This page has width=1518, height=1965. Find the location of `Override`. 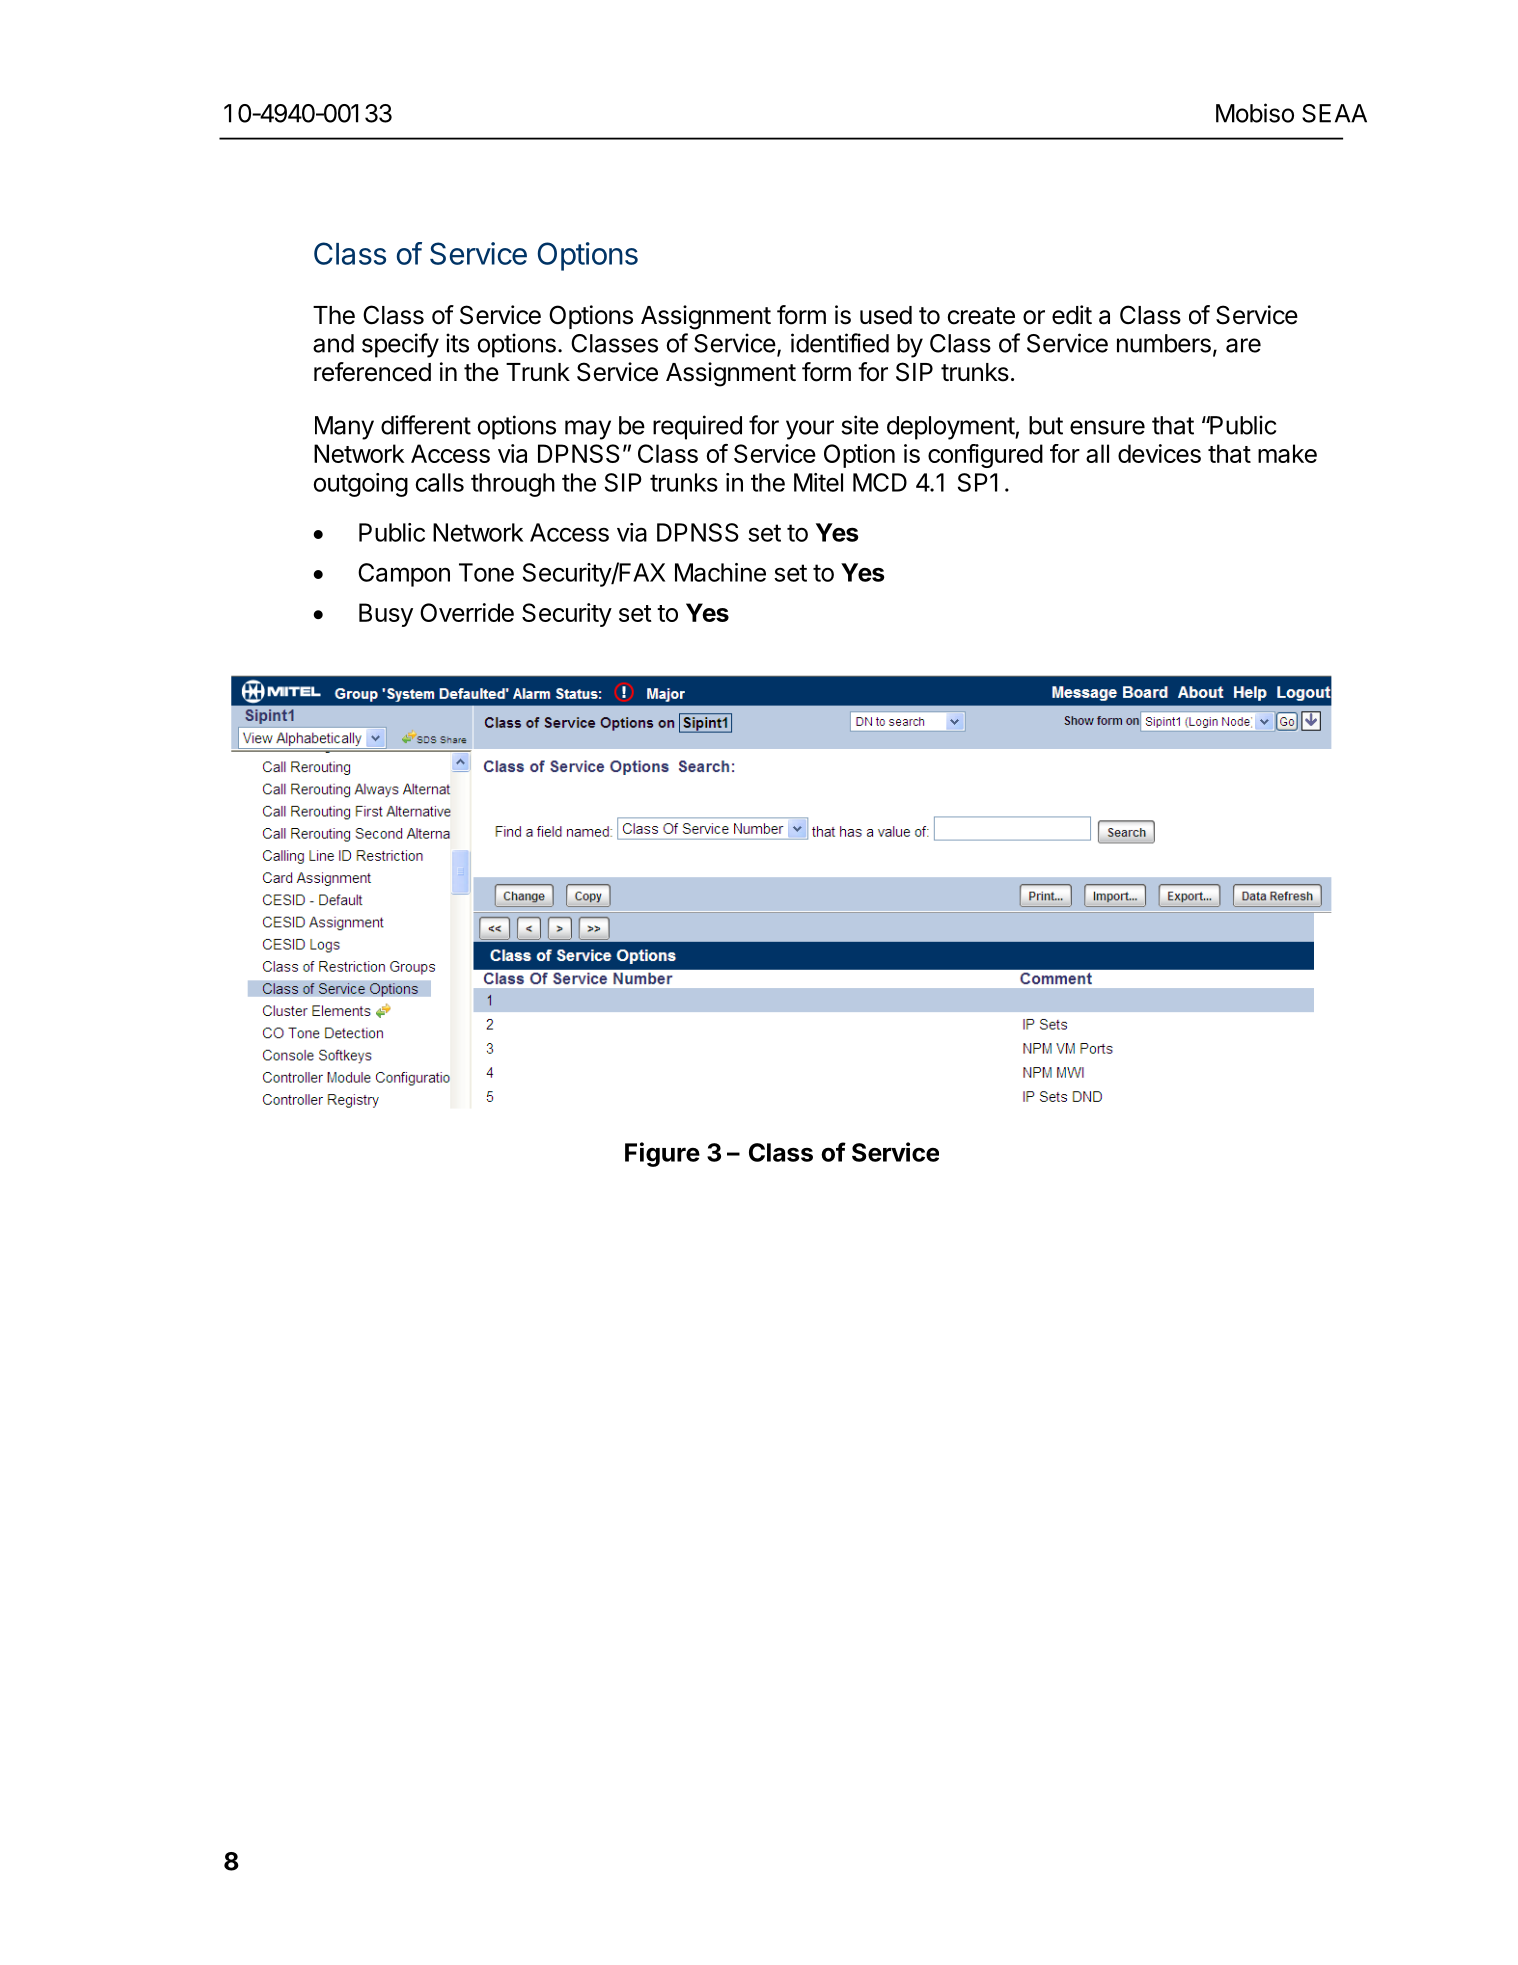

Override is located at coordinates (467, 612).
